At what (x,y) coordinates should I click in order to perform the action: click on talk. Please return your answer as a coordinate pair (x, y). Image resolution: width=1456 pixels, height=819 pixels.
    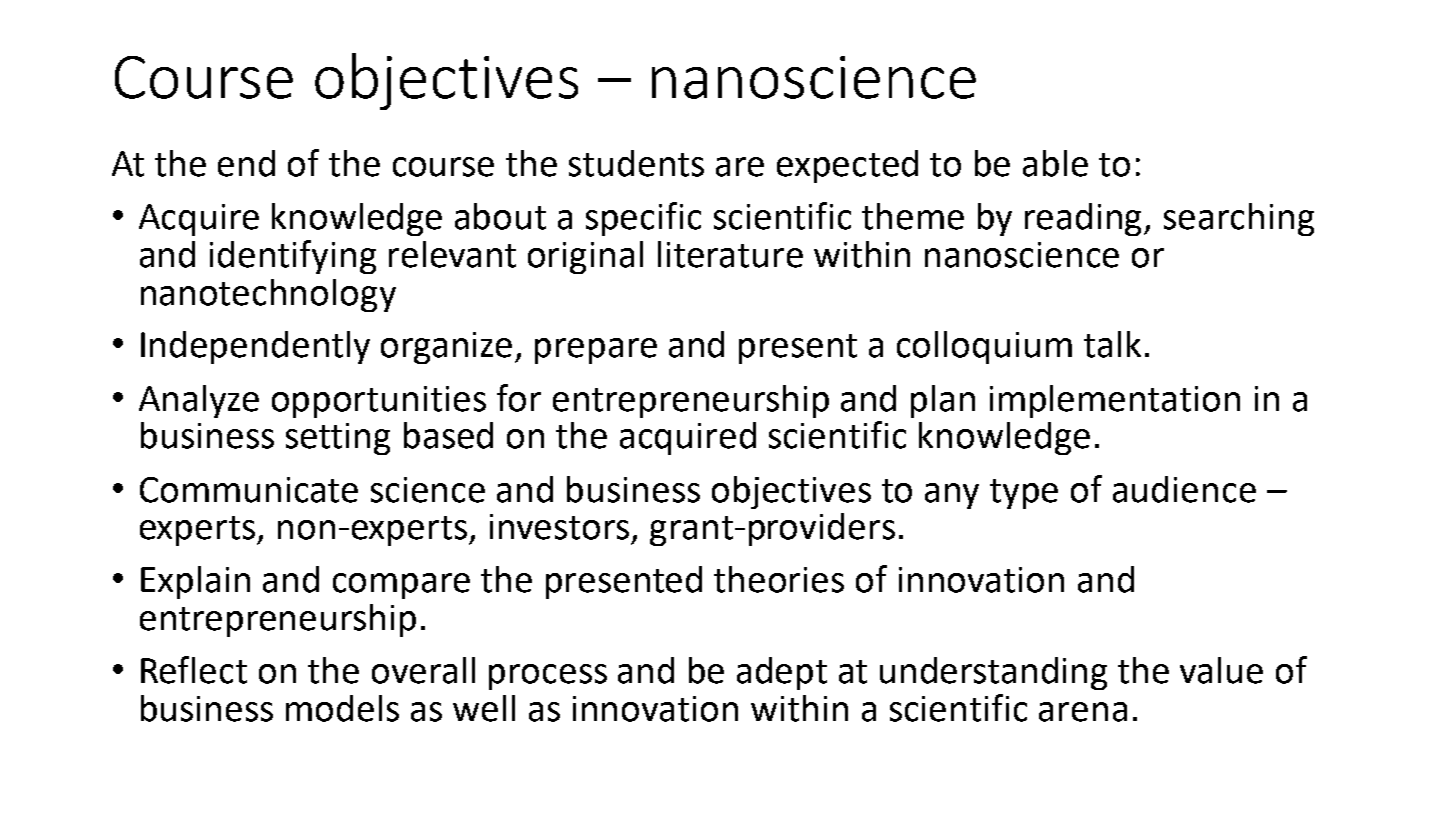
    Looking at the image, I should click on (1112, 344).
